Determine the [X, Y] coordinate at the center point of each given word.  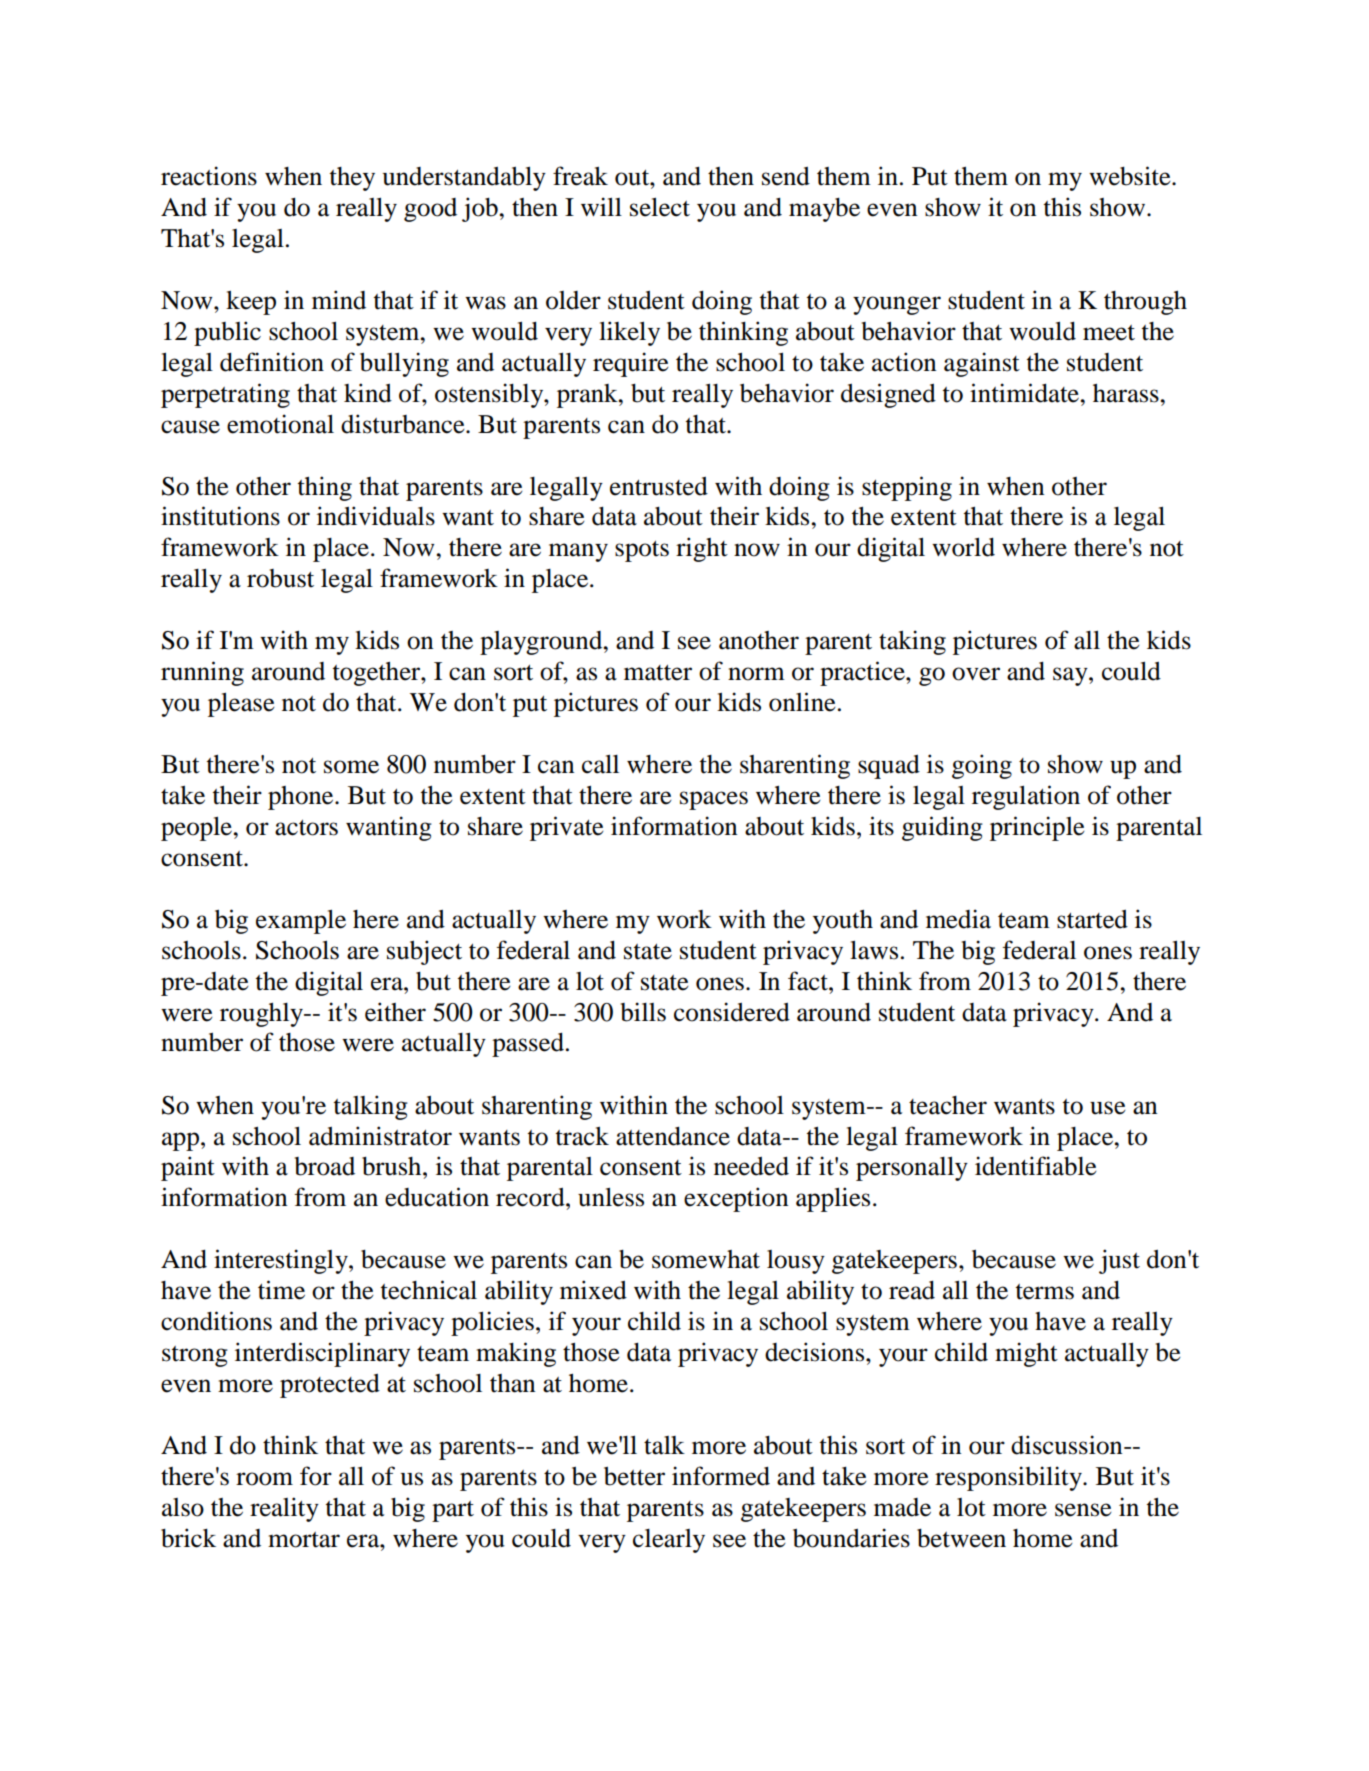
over [976, 674]
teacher [948, 1105]
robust [280, 578]
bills [643, 1012]
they [352, 179]
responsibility [1009, 1478]
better [634, 1476]
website [1131, 176]
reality [284, 1509]
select [660, 207]
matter [658, 673]
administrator [380, 1136]
